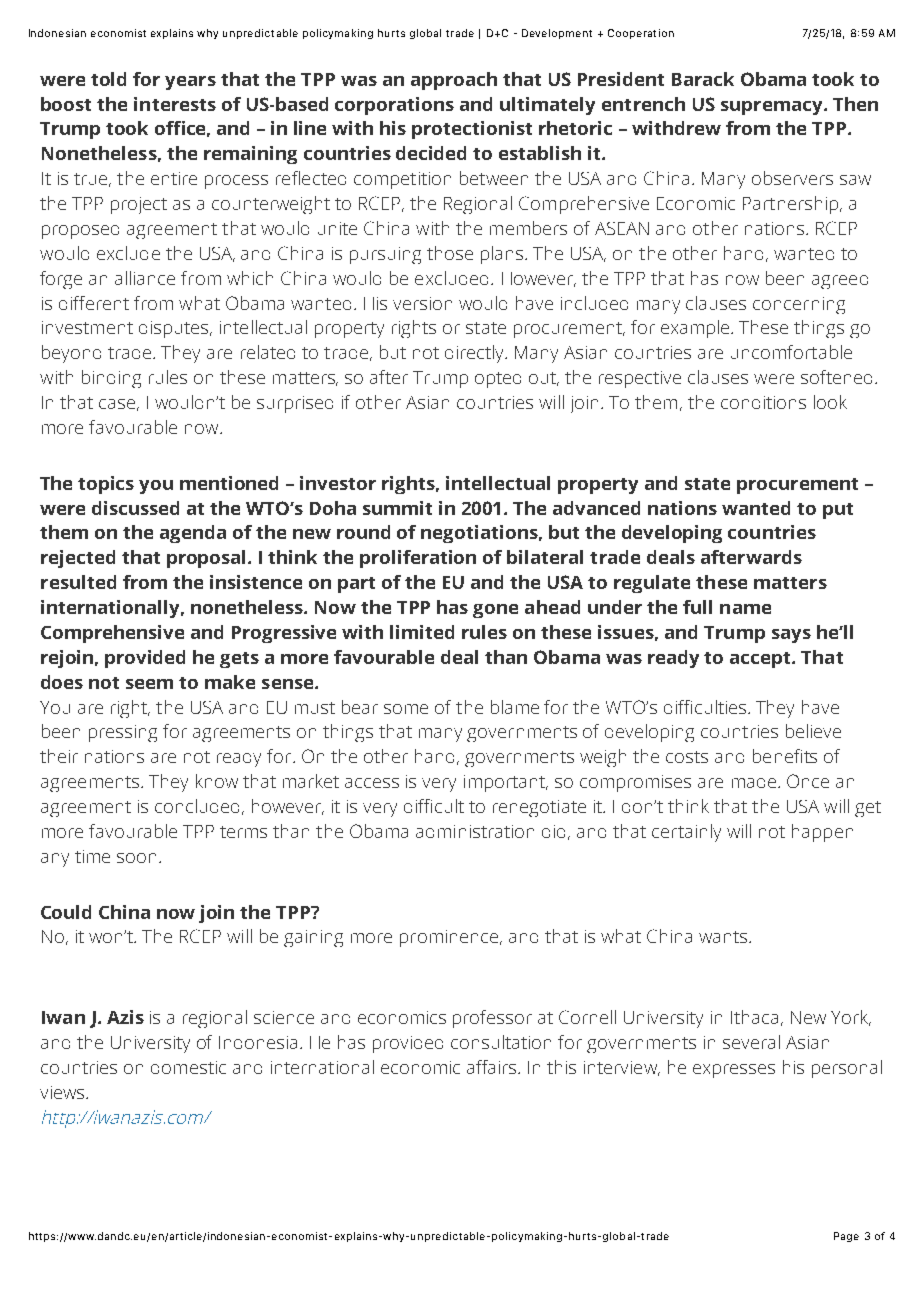 The height and width of the page is (1308, 924). What do you see at coordinates (136, 858) in the page?
I see `soon` at bounding box center [136, 858].
